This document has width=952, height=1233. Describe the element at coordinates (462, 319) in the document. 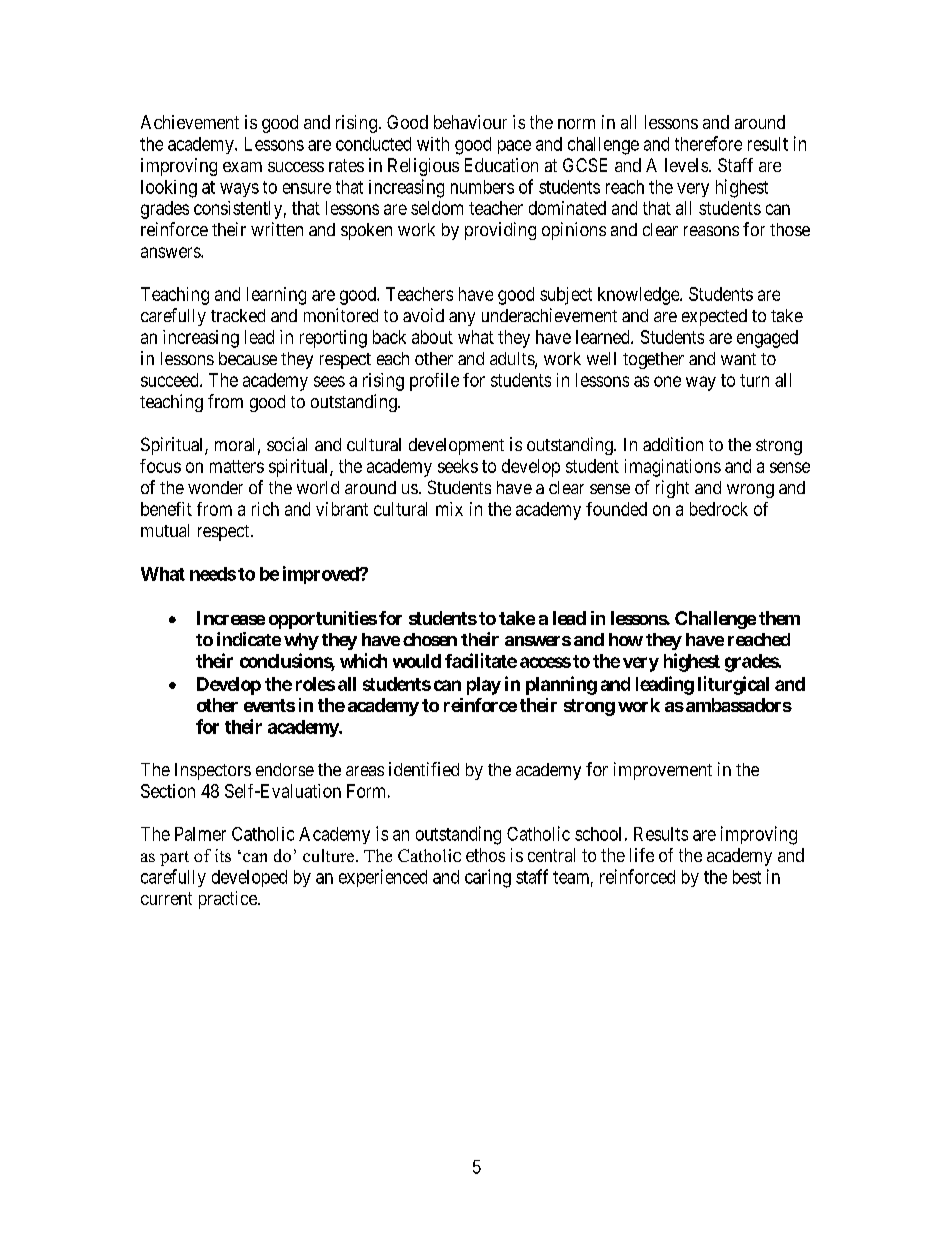

I see `any` at that location.
